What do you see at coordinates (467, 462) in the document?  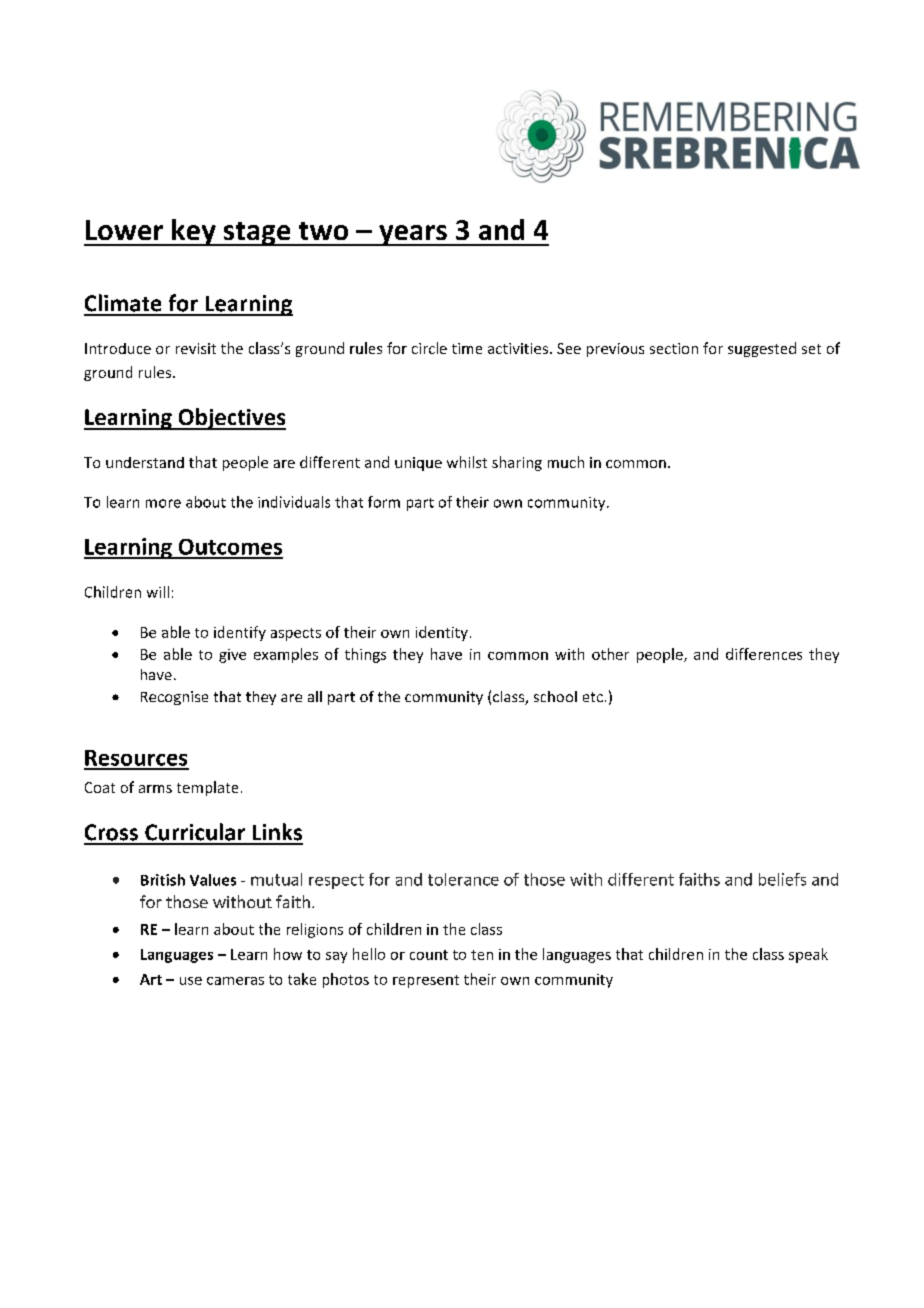 I see `whilst` at bounding box center [467, 462].
